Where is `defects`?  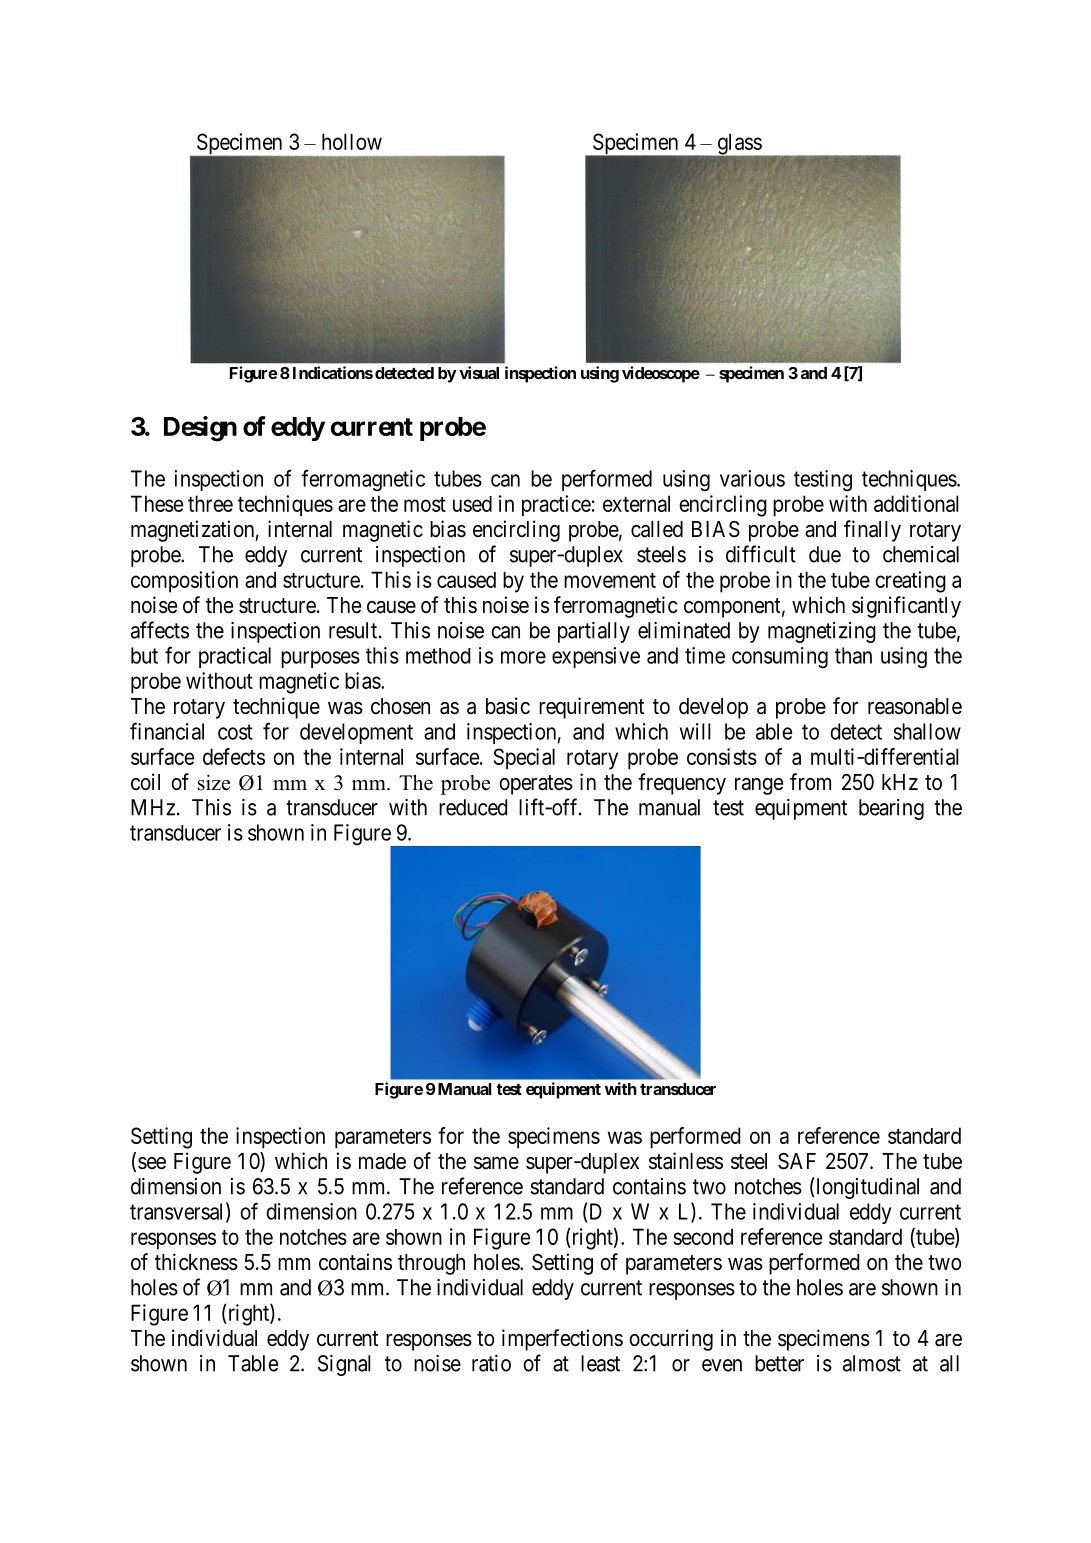 defects is located at coordinates (234, 756).
